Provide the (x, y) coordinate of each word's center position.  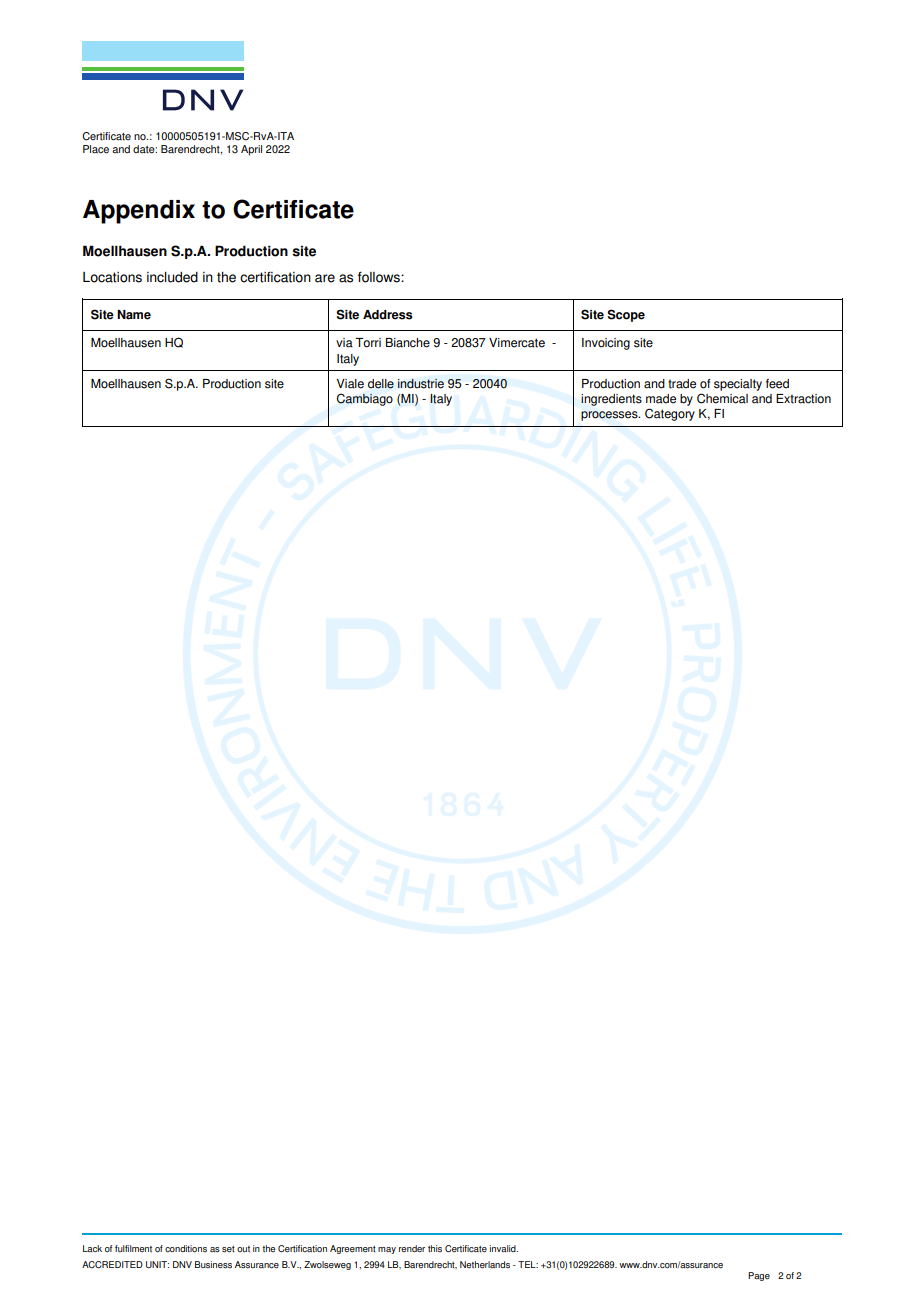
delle (381, 384)
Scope (626, 315)
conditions (186, 1248)
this (435, 1248)
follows (380, 277)
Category (670, 414)
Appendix (139, 212)
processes (610, 416)
